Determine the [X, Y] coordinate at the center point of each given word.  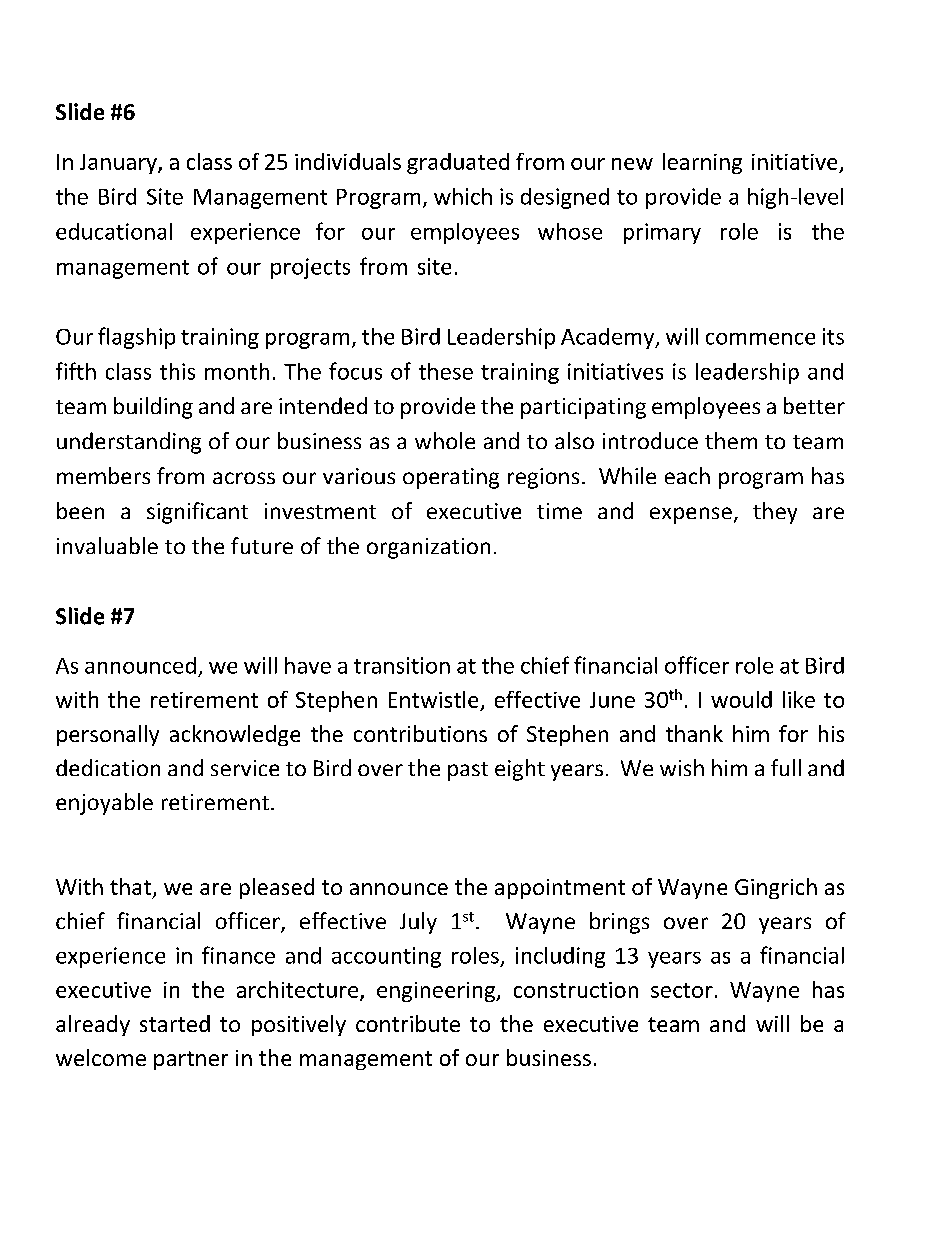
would [741, 699]
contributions [420, 733]
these [446, 371]
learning [702, 163]
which [463, 196]
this [177, 371]
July [418, 923]
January [119, 164]
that [130, 886]
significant [197, 513]
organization [428, 548]
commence [760, 339]
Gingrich [776, 888]
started [175, 1023]
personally [108, 735]
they [775, 513]
